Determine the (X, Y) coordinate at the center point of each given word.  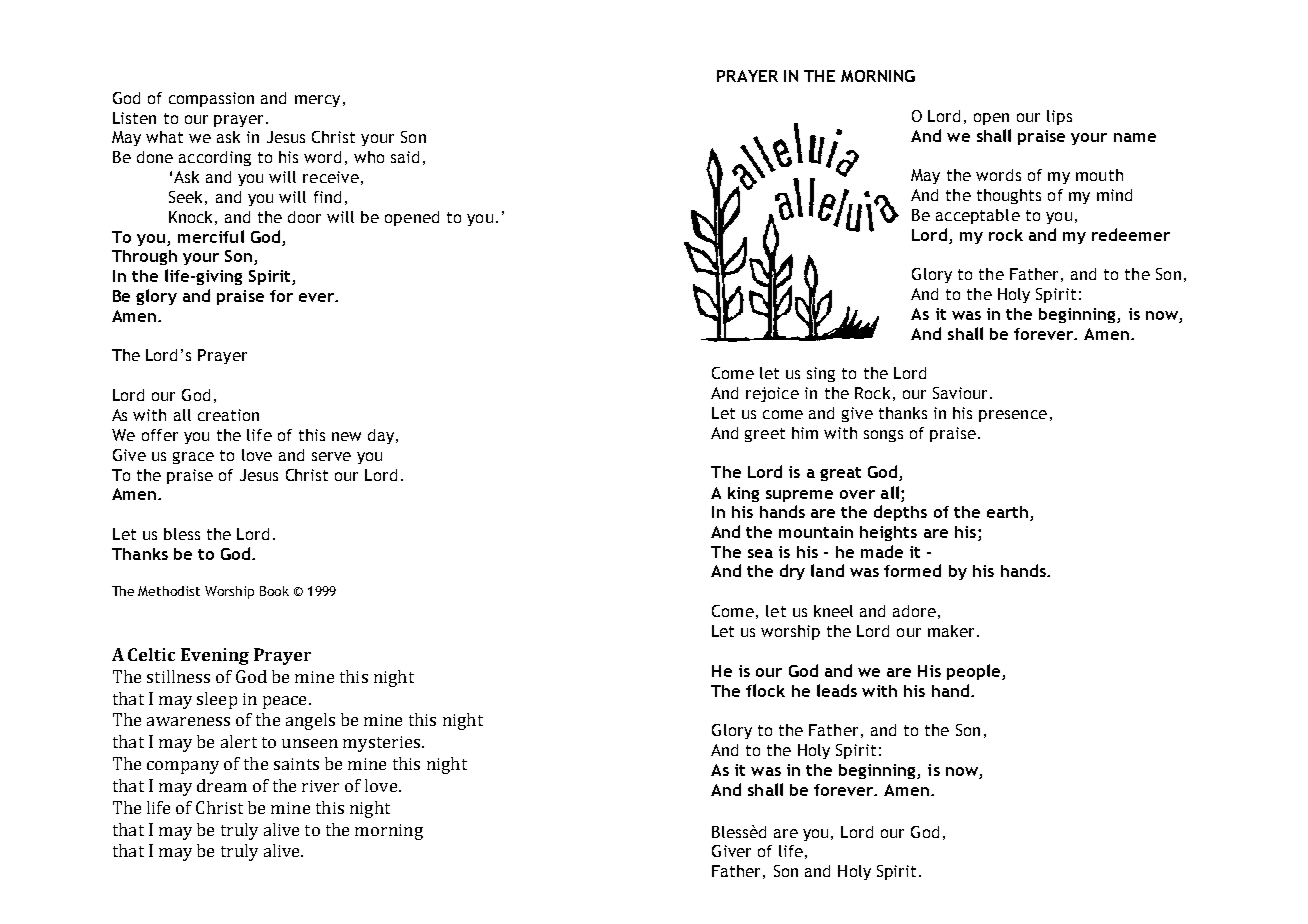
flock (765, 690)
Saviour (960, 393)
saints (296, 764)
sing (821, 374)
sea (760, 553)
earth (1007, 512)
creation (228, 415)
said (405, 157)
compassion (211, 99)
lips (1059, 117)
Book (274, 591)
